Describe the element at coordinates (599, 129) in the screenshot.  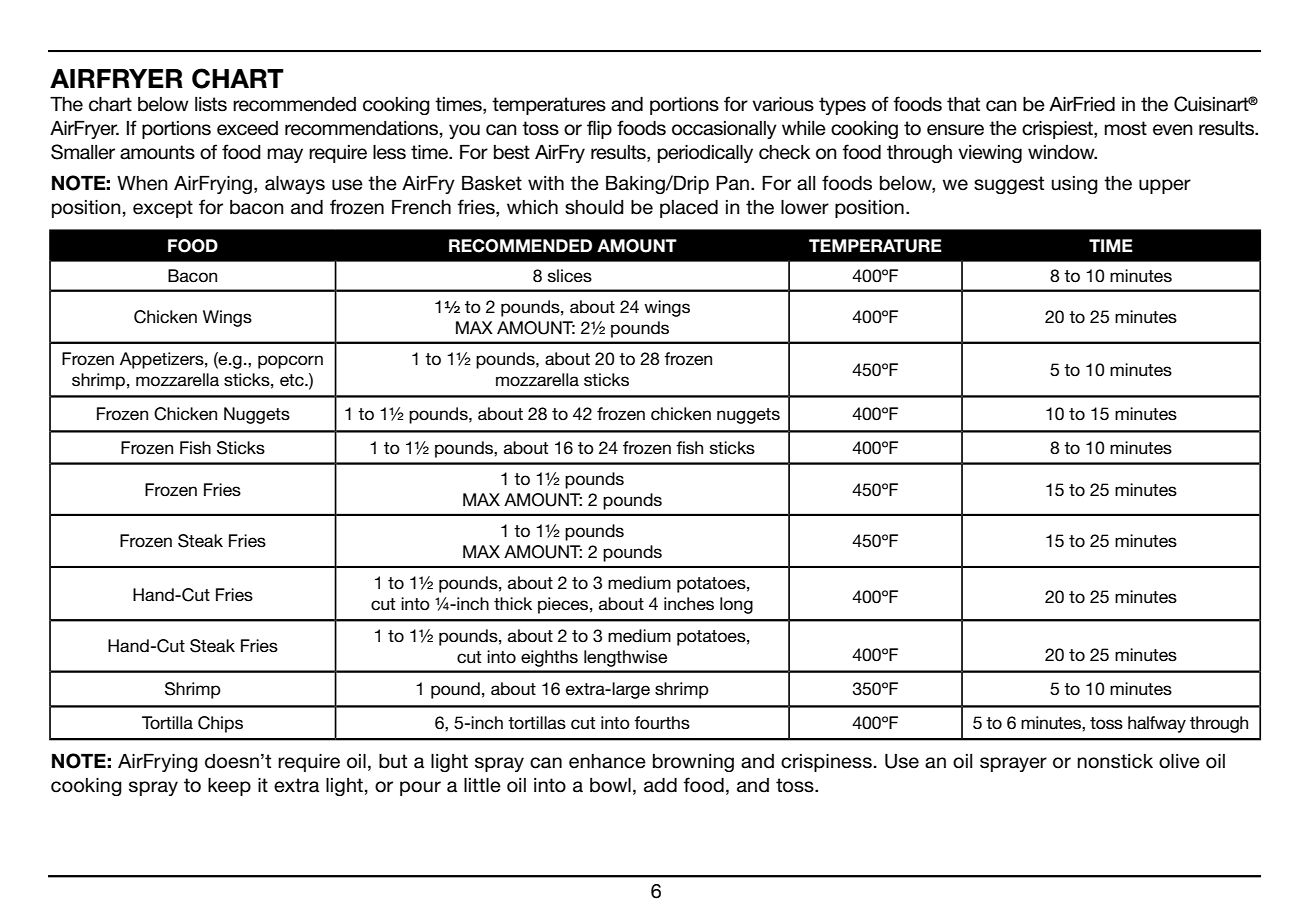
I see `flip` at that location.
